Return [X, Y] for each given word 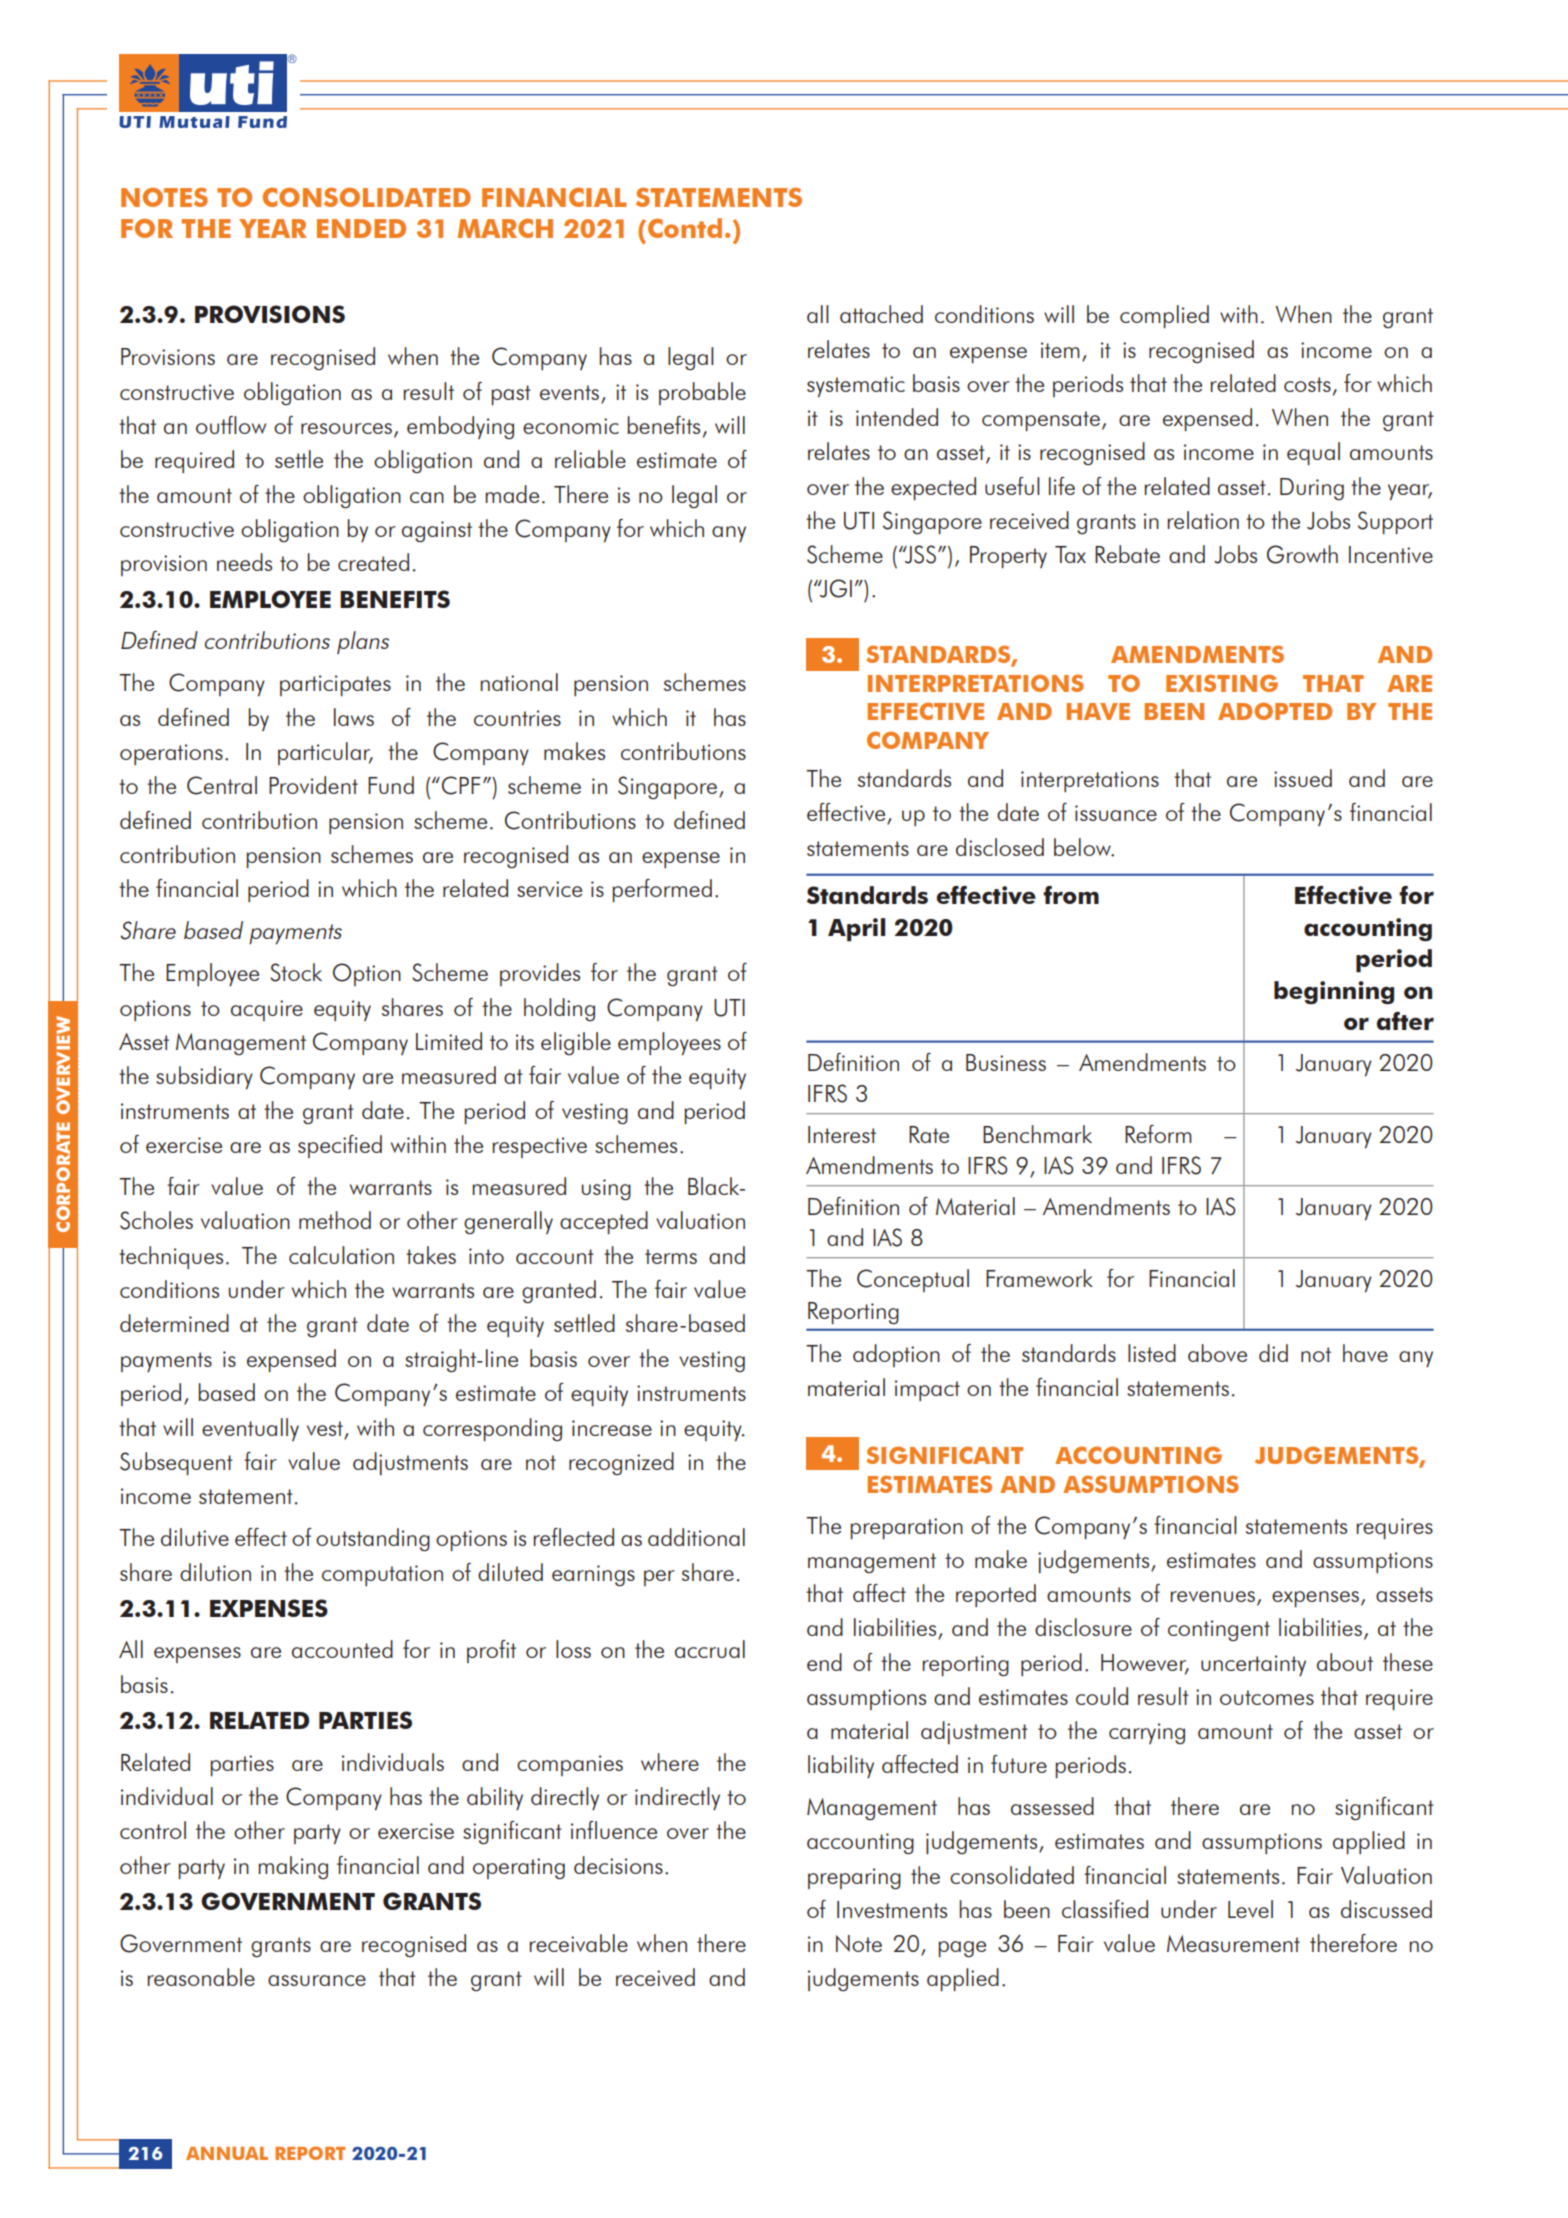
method [335, 1220]
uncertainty [1253, 1665]
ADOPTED [1275, 711]
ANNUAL [227, 2153]
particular [325, 753]
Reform [1158, 1134]
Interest [842, 1134]
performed [662, 890]
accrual [710, 1649]
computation [382, 1575]
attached [881, 314]
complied [1164, 316]
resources [346, 428]
